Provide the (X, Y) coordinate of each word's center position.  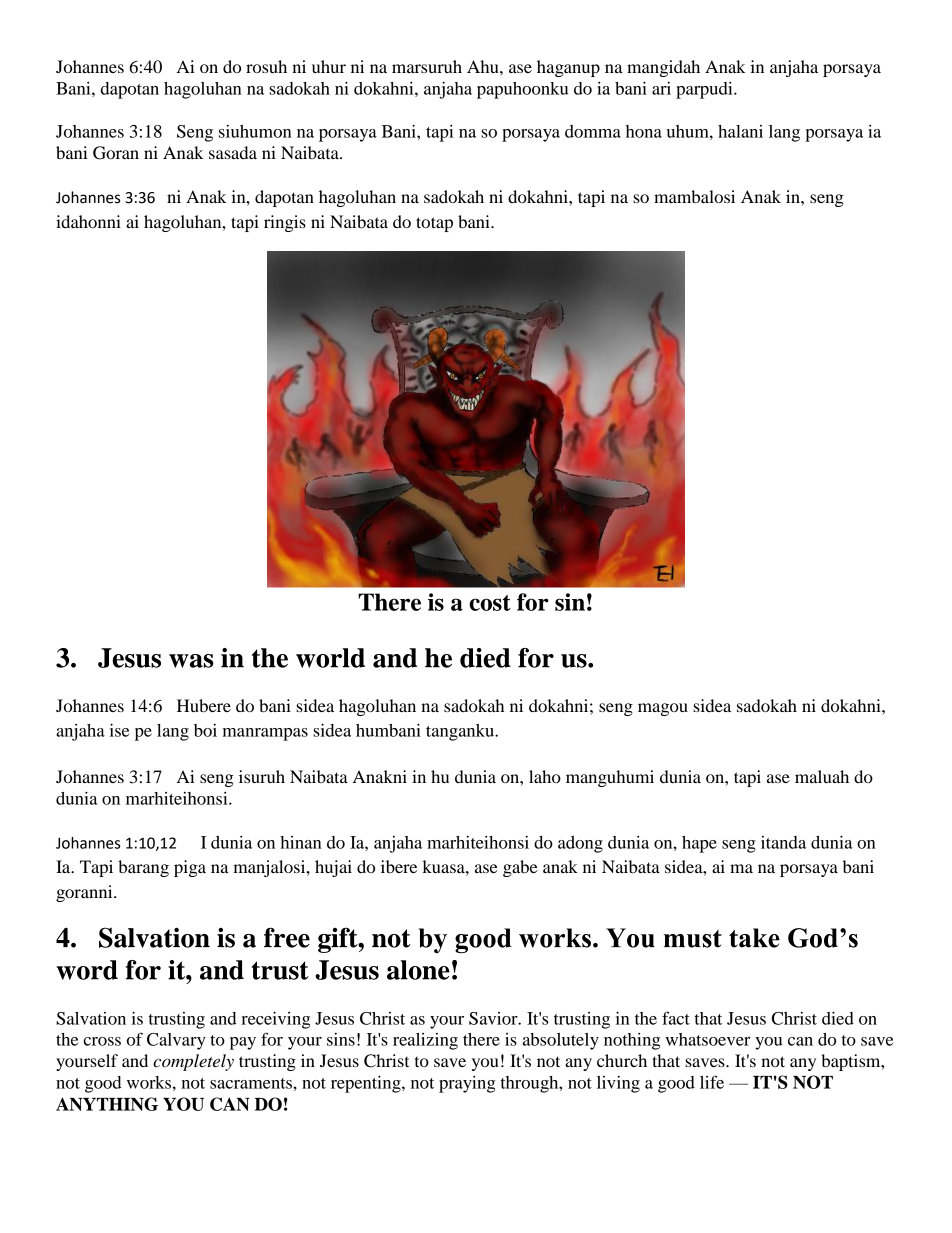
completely (193, 1062)
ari (661, 88)
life (712, 1082)
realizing (425, 1041)
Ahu (484, 66)
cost (490, 603)
